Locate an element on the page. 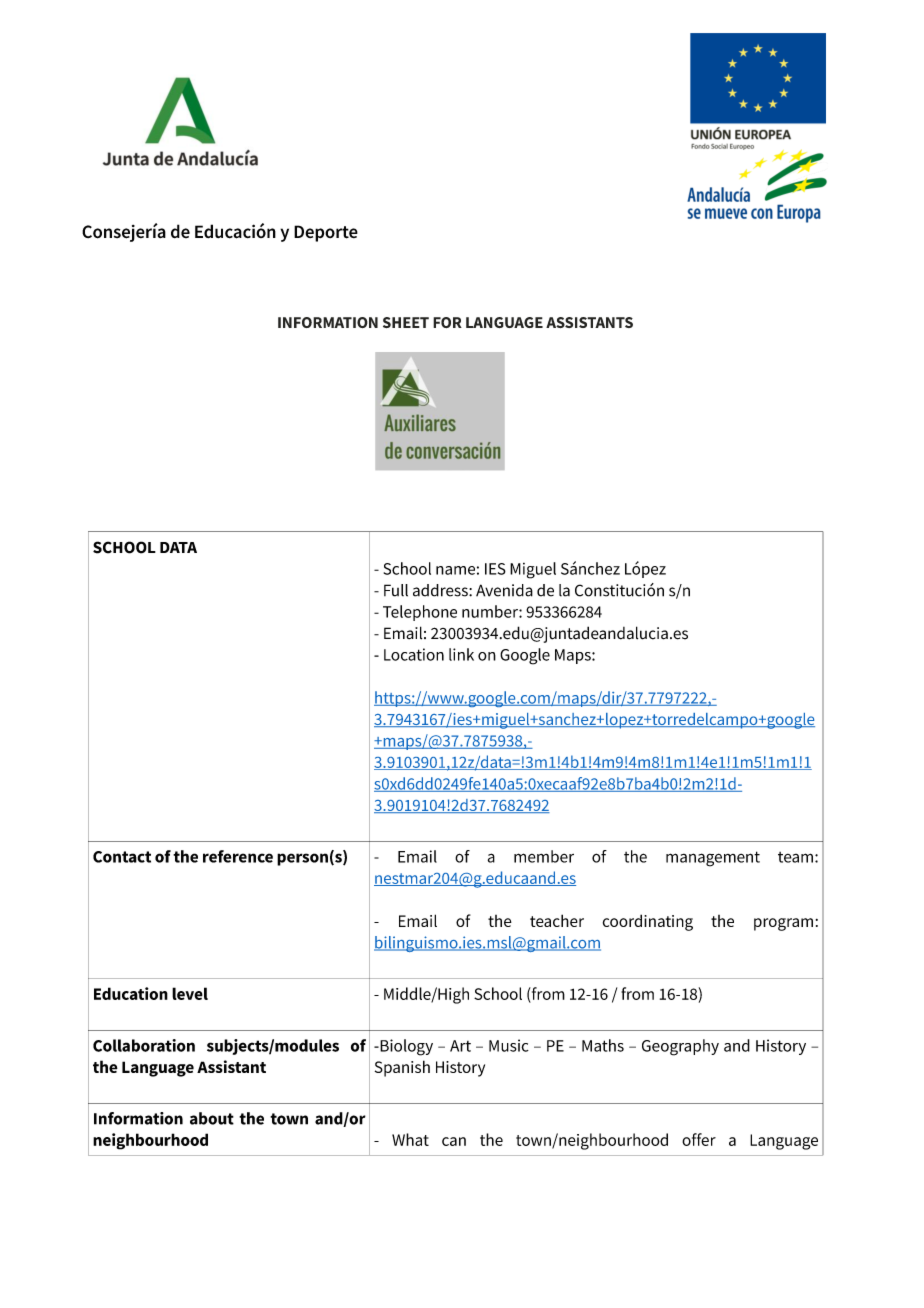  SHEET is located at coordinates (406, 322).
